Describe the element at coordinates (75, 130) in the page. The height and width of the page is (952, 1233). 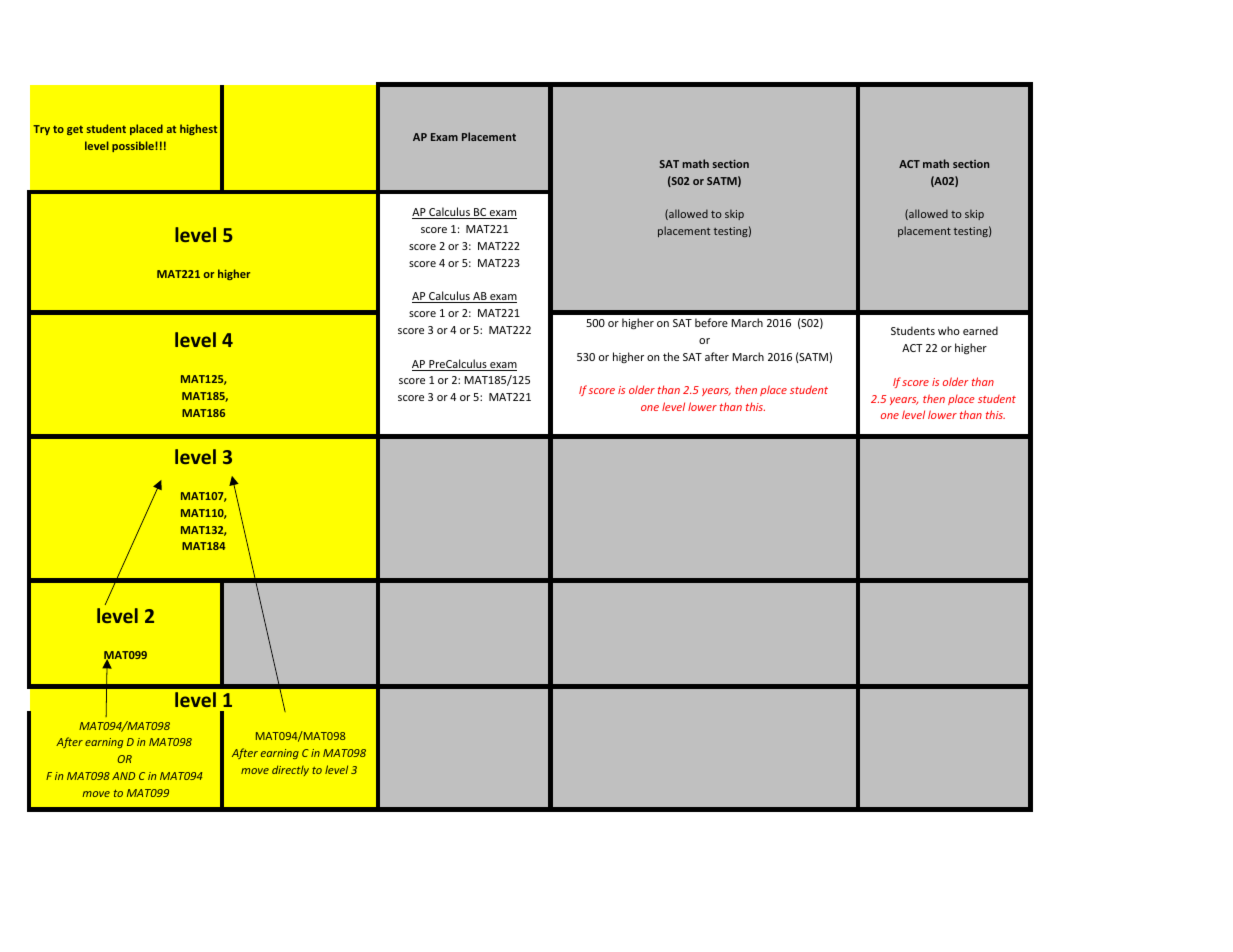
I see `get` at that location.
